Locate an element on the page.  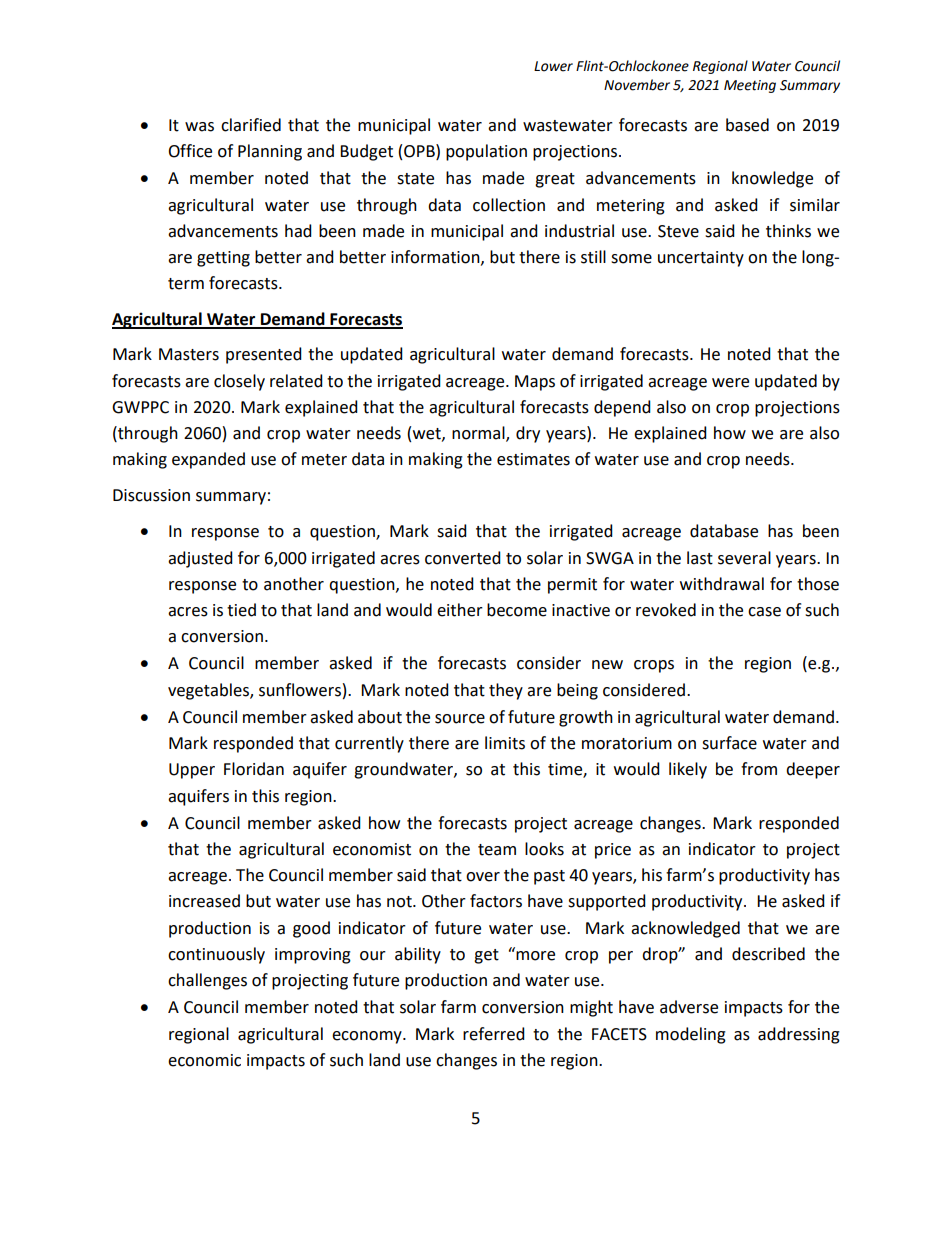
economic is located at coordinates (204, 1060).
